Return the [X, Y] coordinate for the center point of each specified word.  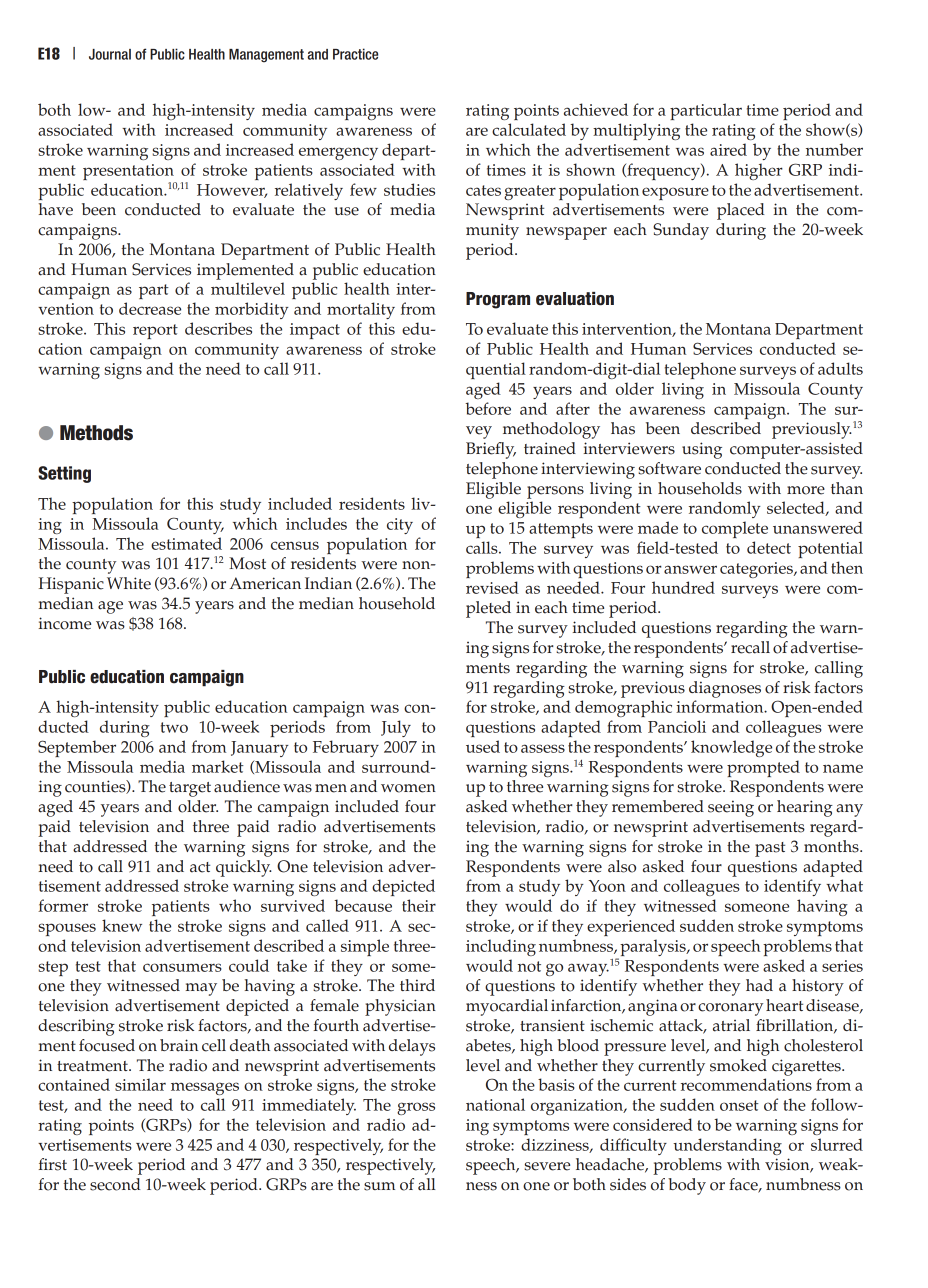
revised [492, 587]
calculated [529, 129]
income [65, 623]
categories [757, 570]
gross [416, 1108]
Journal [110, 54]
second [115, 1184]
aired [728, 149]
